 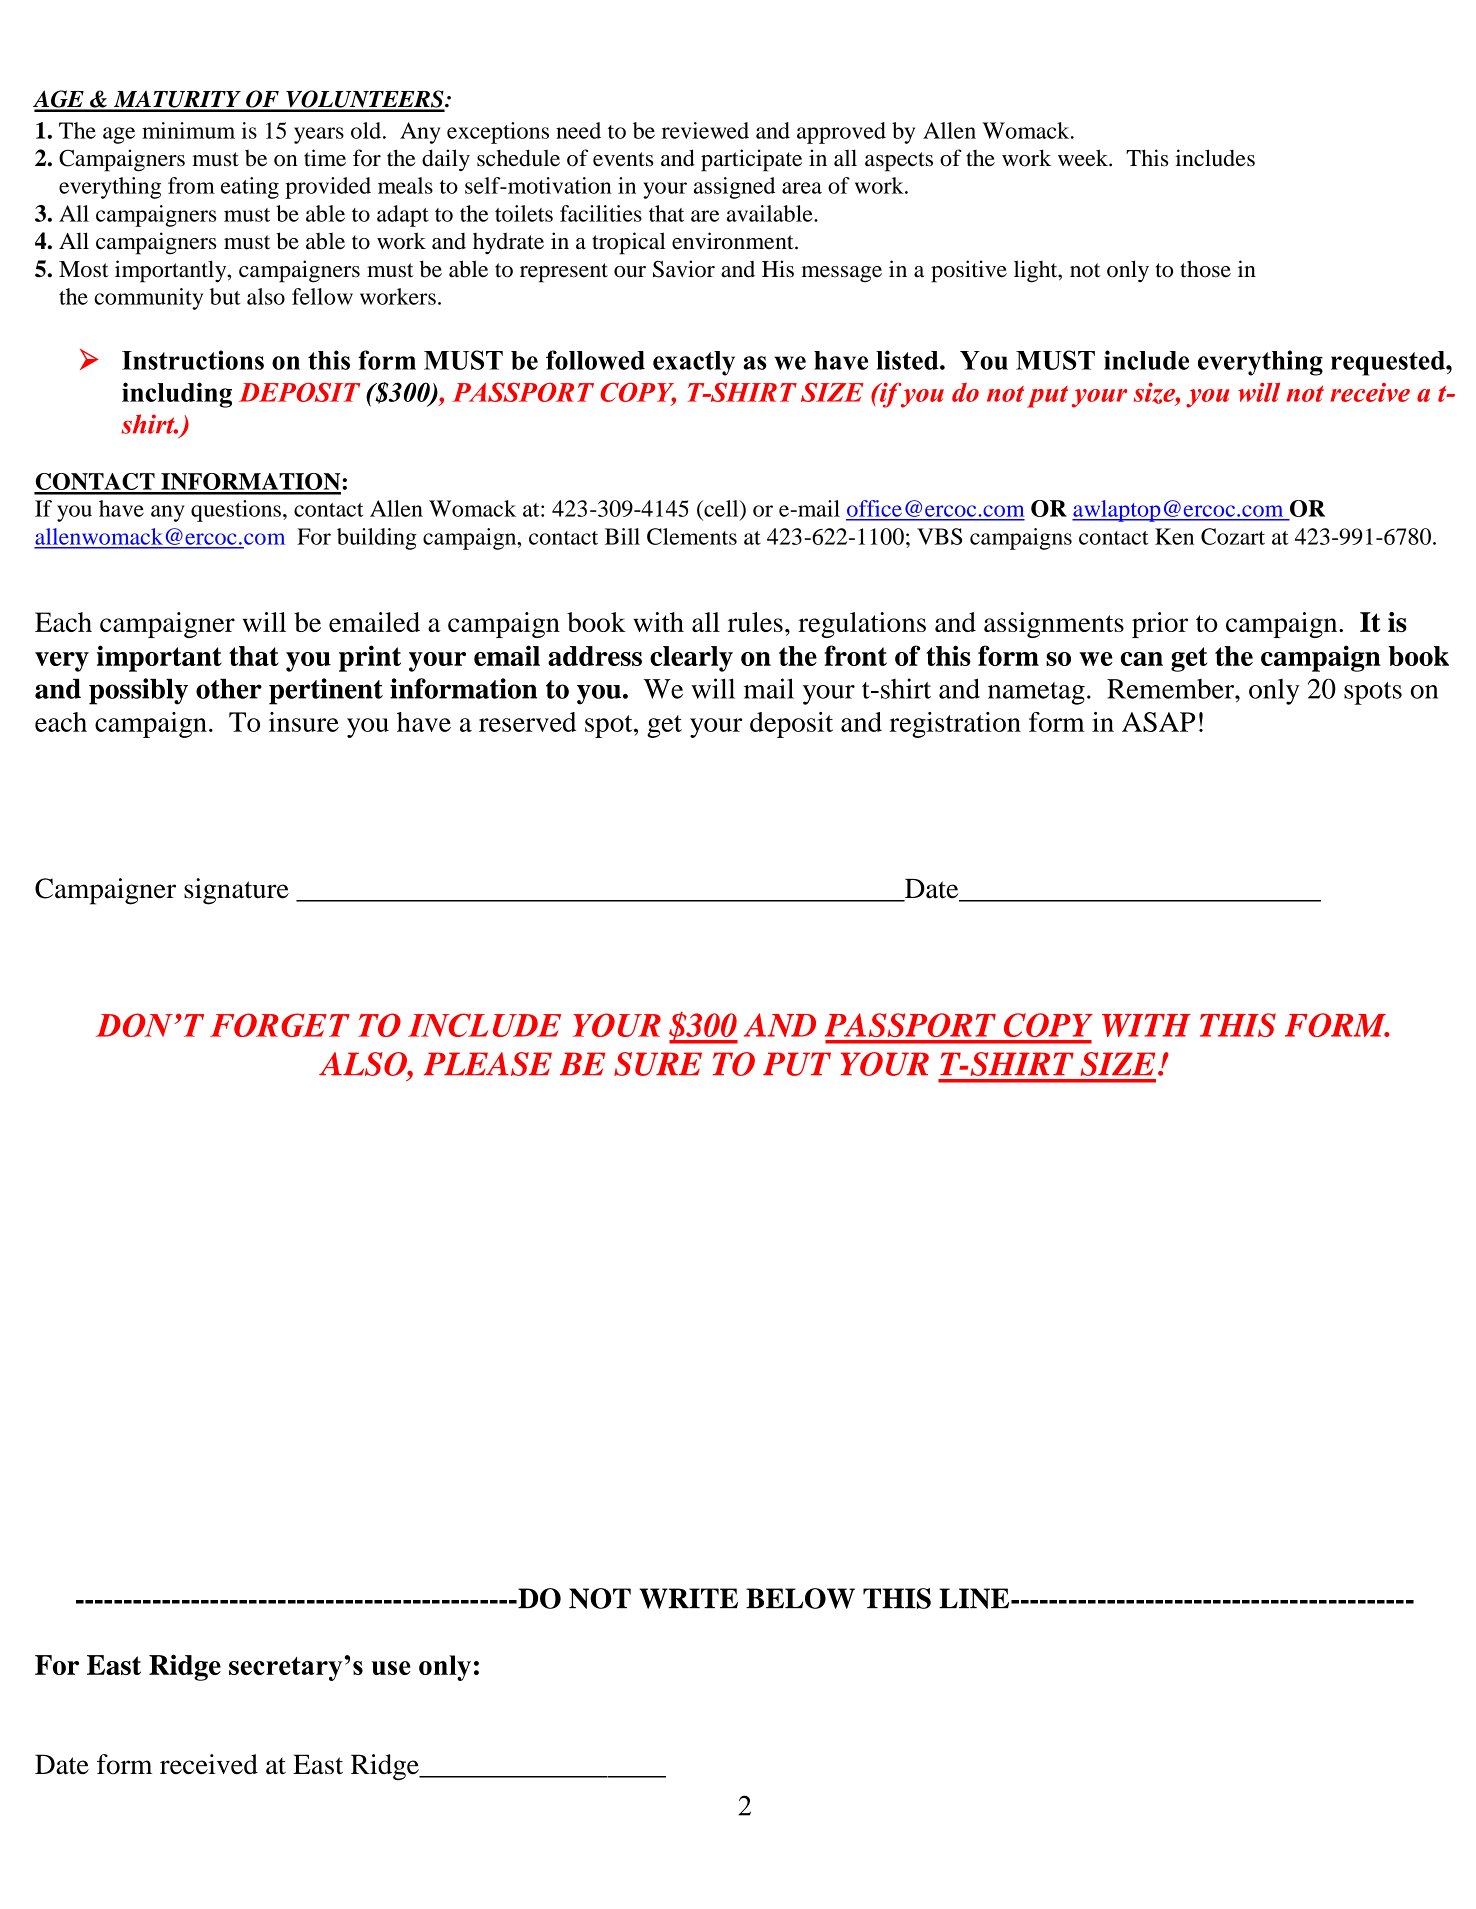 What do you see at coordinates (488, 1064) in the screenshot?
I see `PLEASE` at bounding box center [488, 1064].
